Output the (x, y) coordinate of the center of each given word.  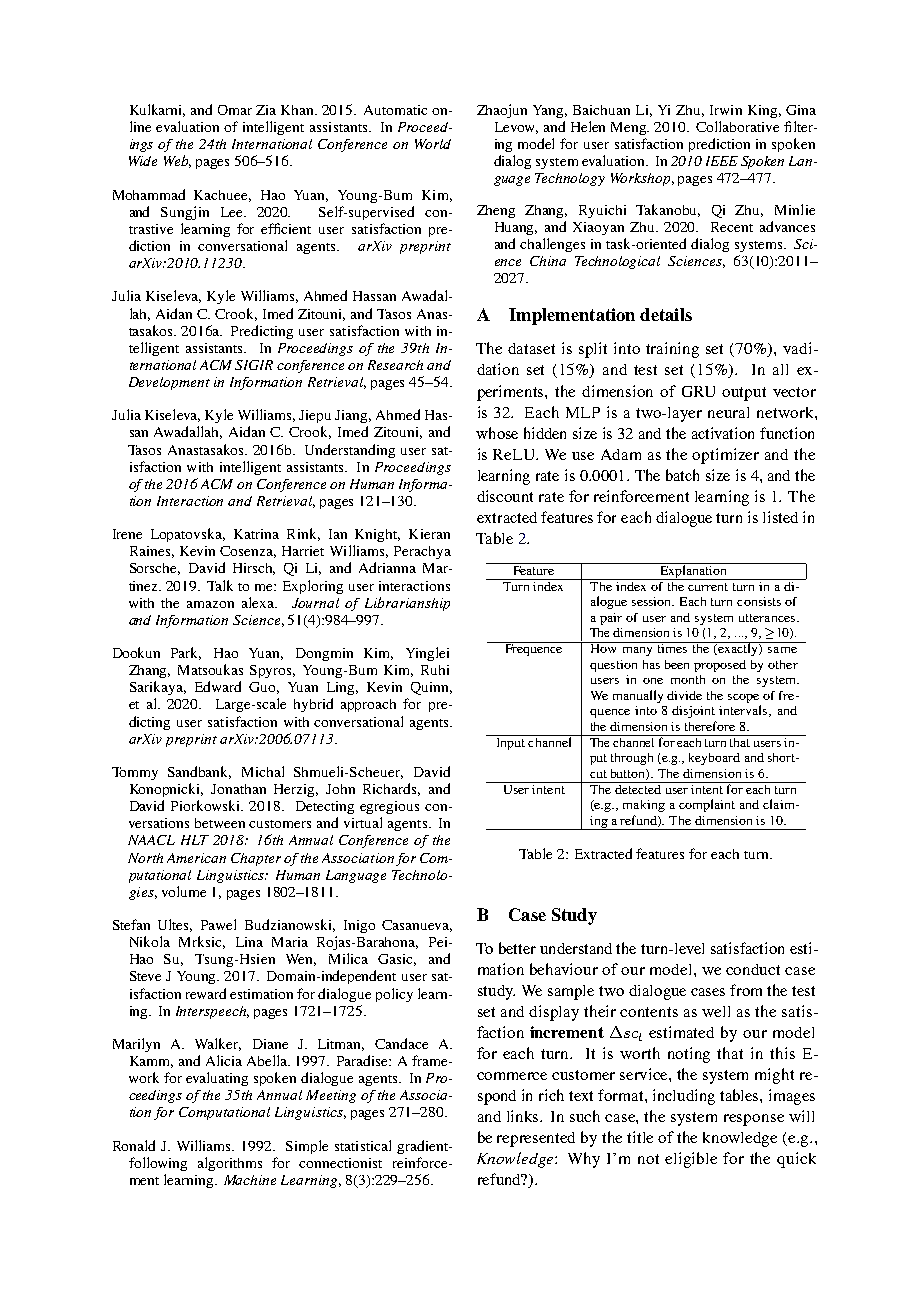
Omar (235, 110)
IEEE (722, 161)
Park (186, 653)
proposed (720, 666)
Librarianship (407, 604)
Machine (250, 1180)
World (433, 144)
